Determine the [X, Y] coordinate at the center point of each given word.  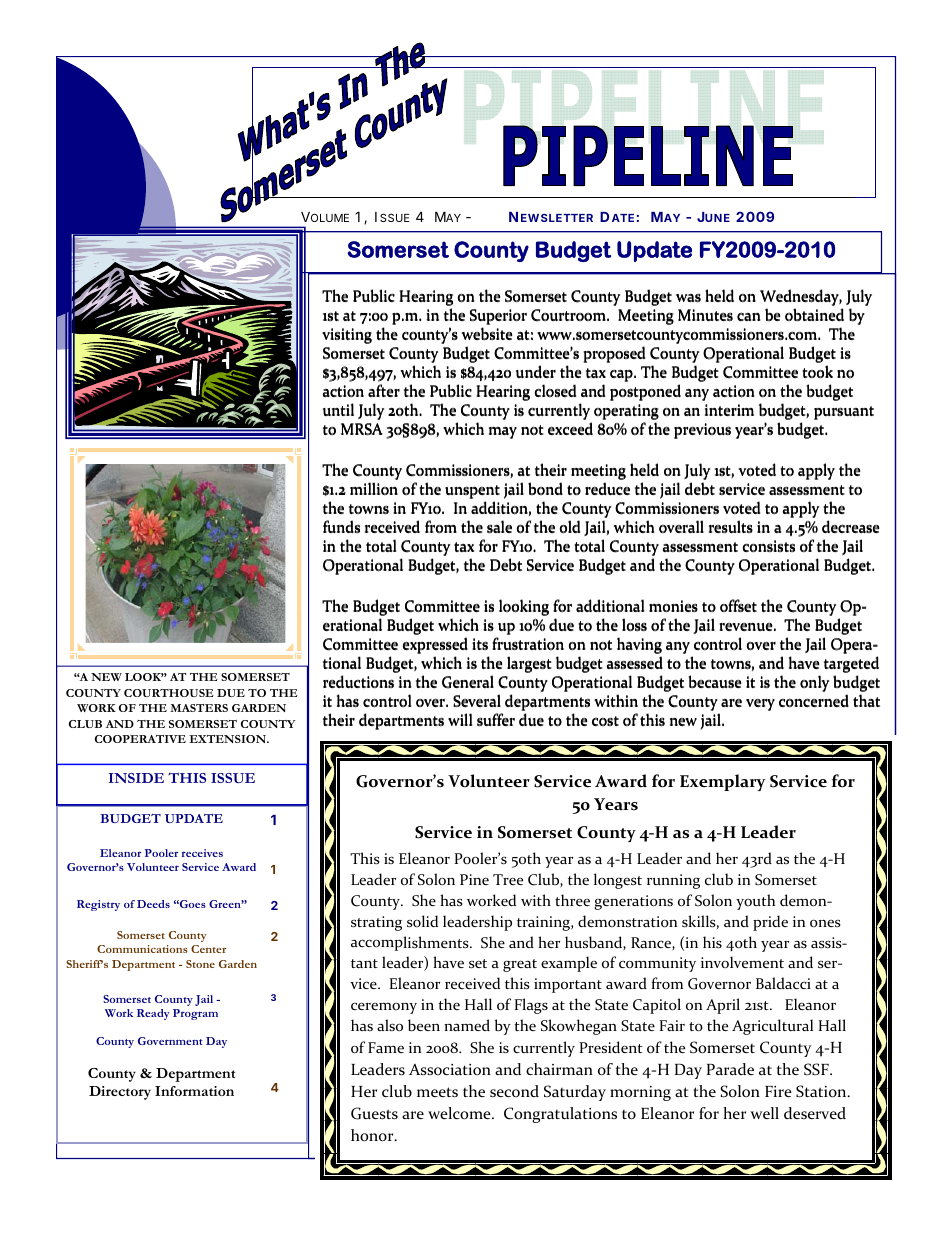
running [673, 881]
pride [770, 923]
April [723, 1006]
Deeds [153, 904]
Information [194, 1091]
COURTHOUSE [169, 693]
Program [195, 1014]
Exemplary [723, 782]
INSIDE [136, 778]
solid [422, 921]
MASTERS [199, 708]
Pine [474, 879]
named [467, 1025]
